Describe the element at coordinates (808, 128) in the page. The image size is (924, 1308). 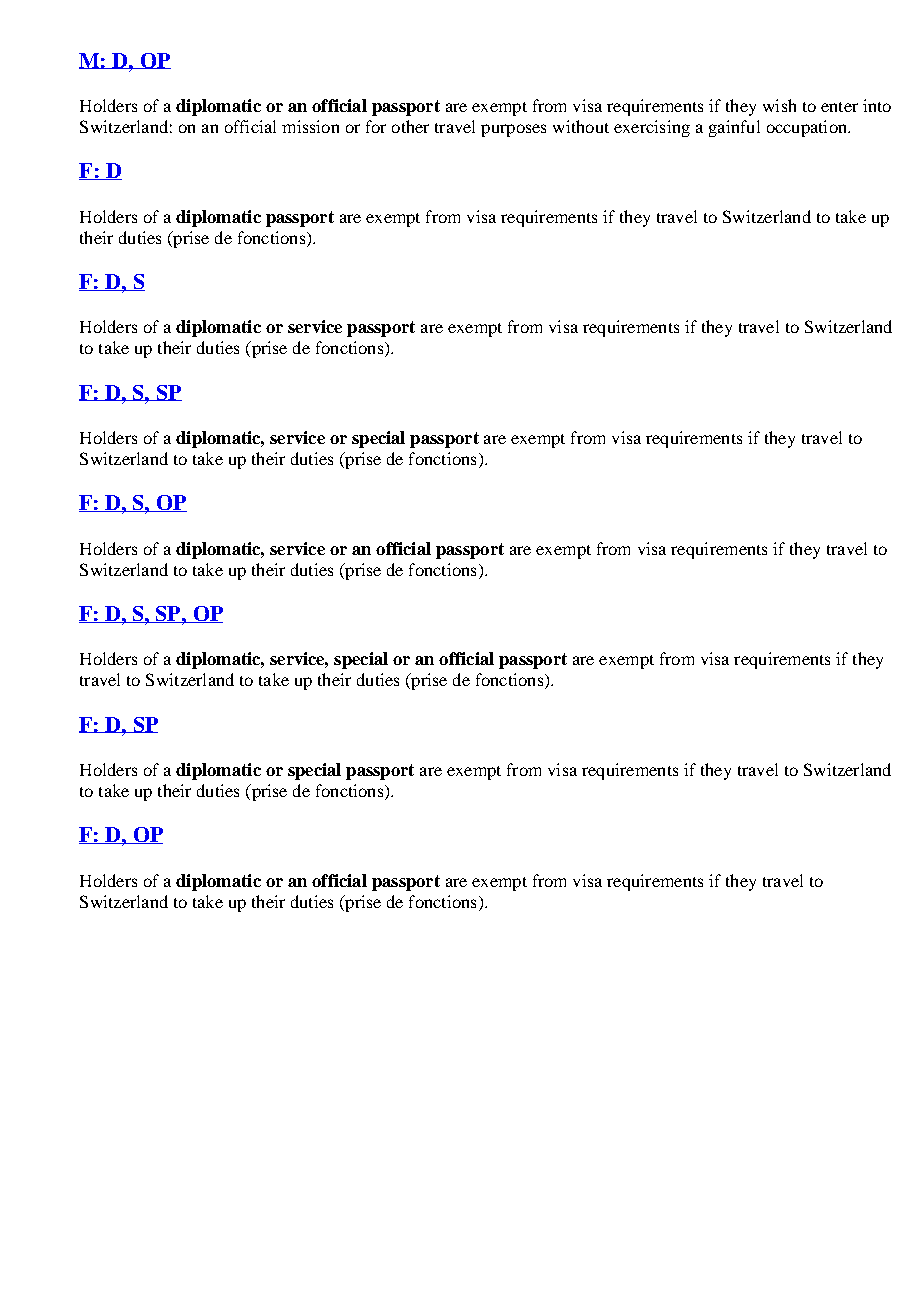
I see `occupation` at that location.
